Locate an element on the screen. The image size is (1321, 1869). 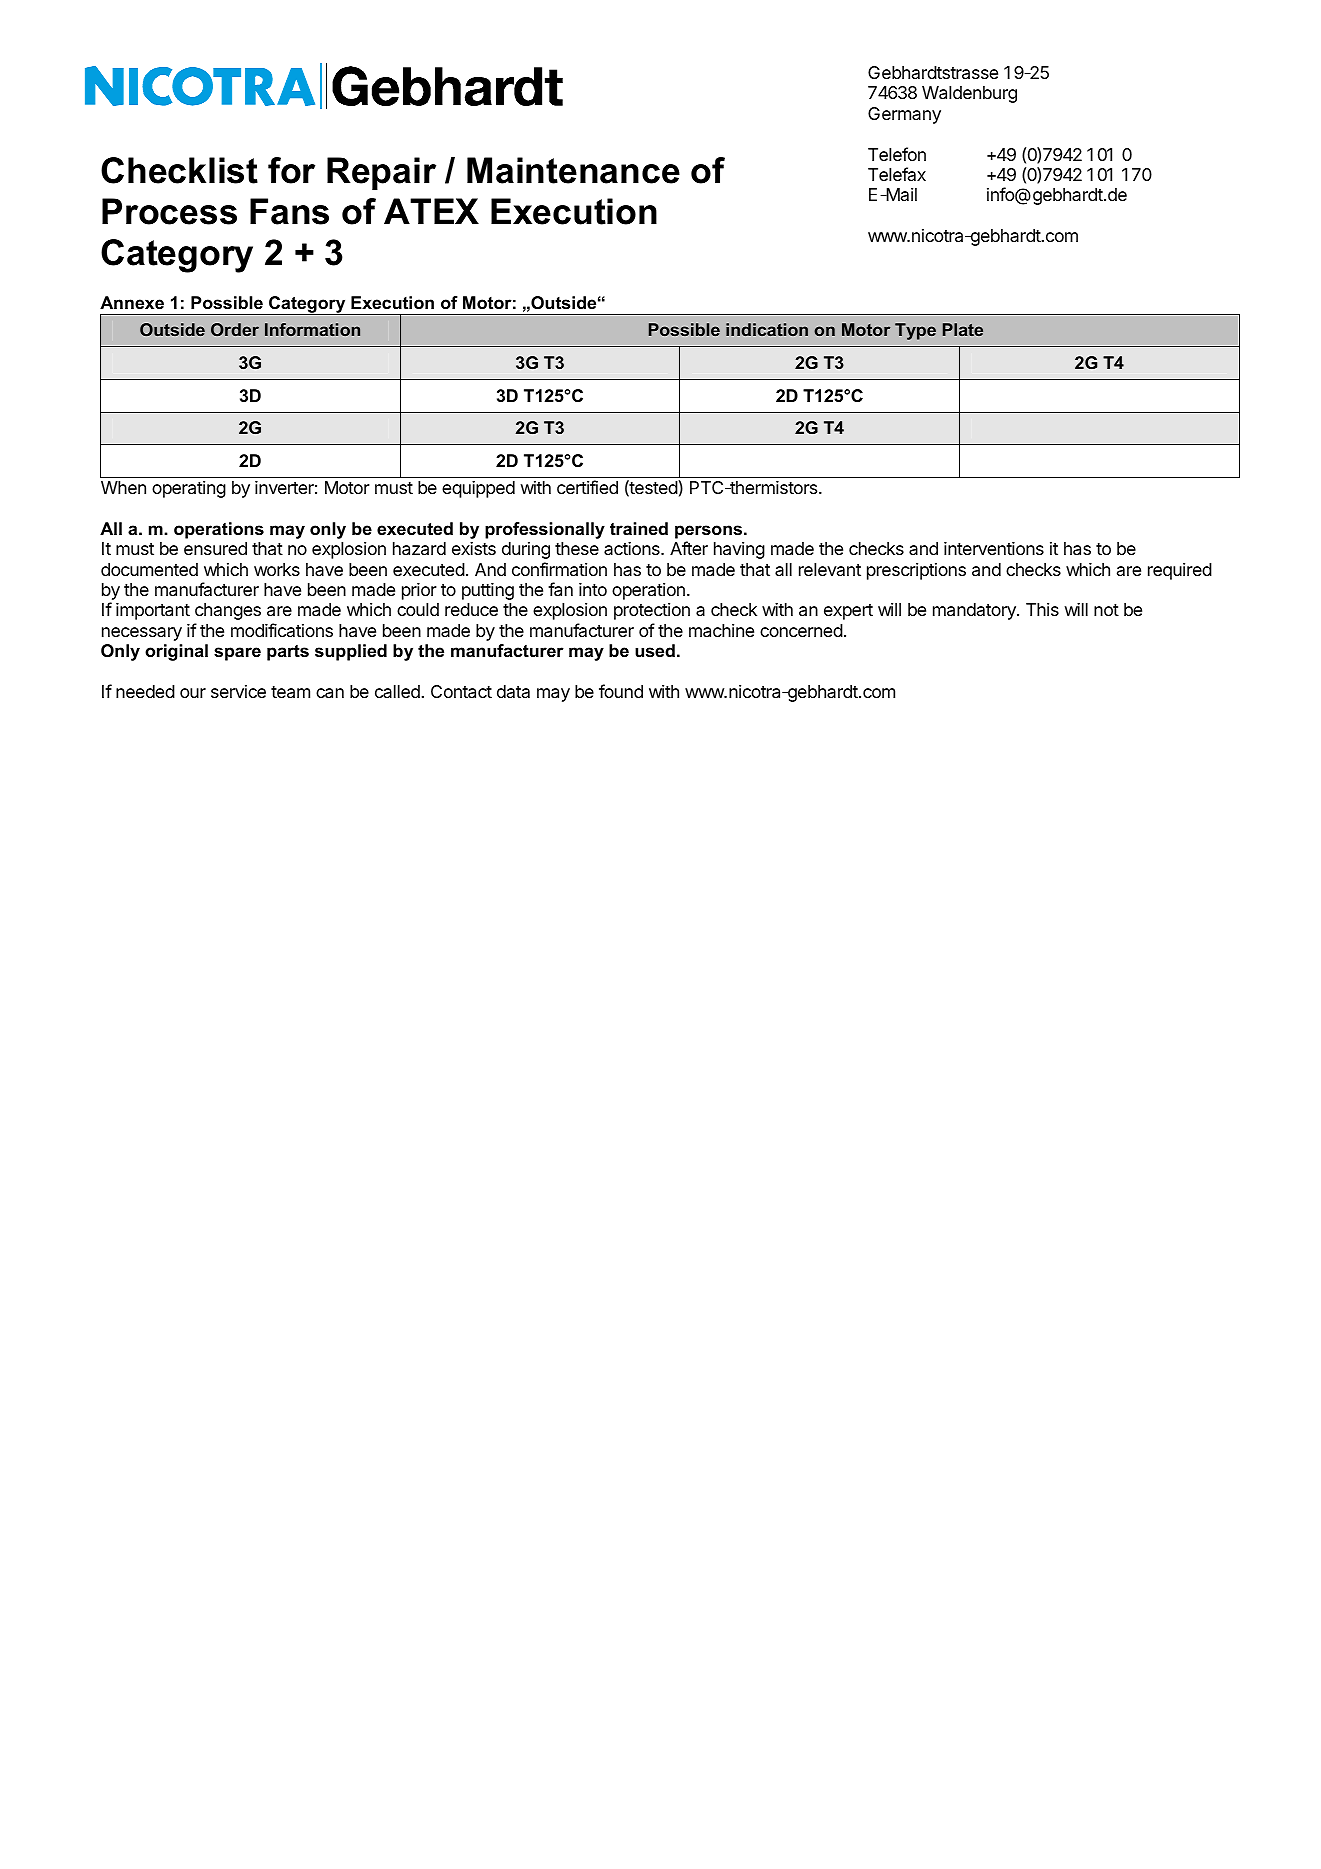
Plate is located at coordinates (963, 329).
